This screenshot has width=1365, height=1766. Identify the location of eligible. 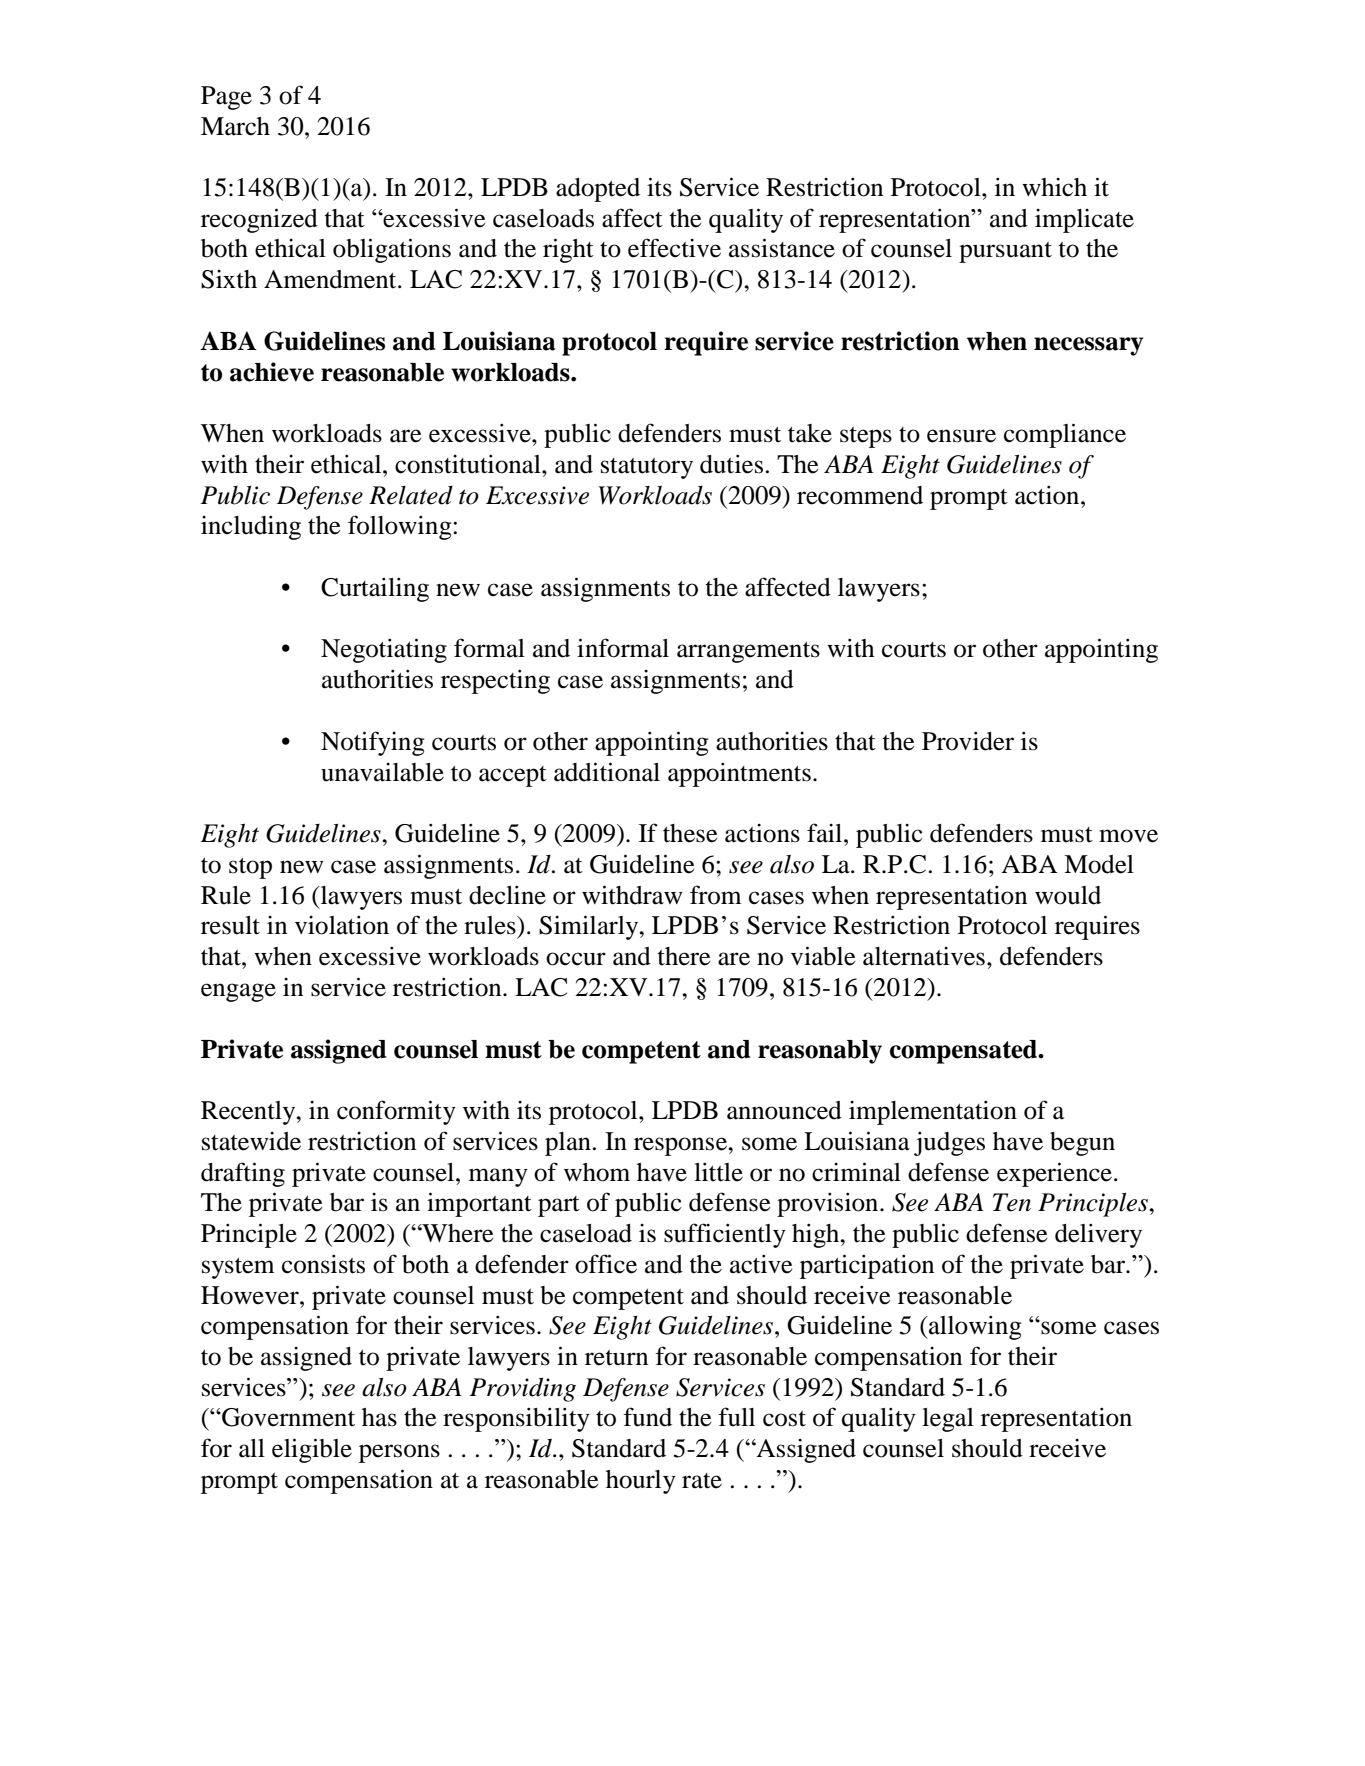
(312, 1450).
